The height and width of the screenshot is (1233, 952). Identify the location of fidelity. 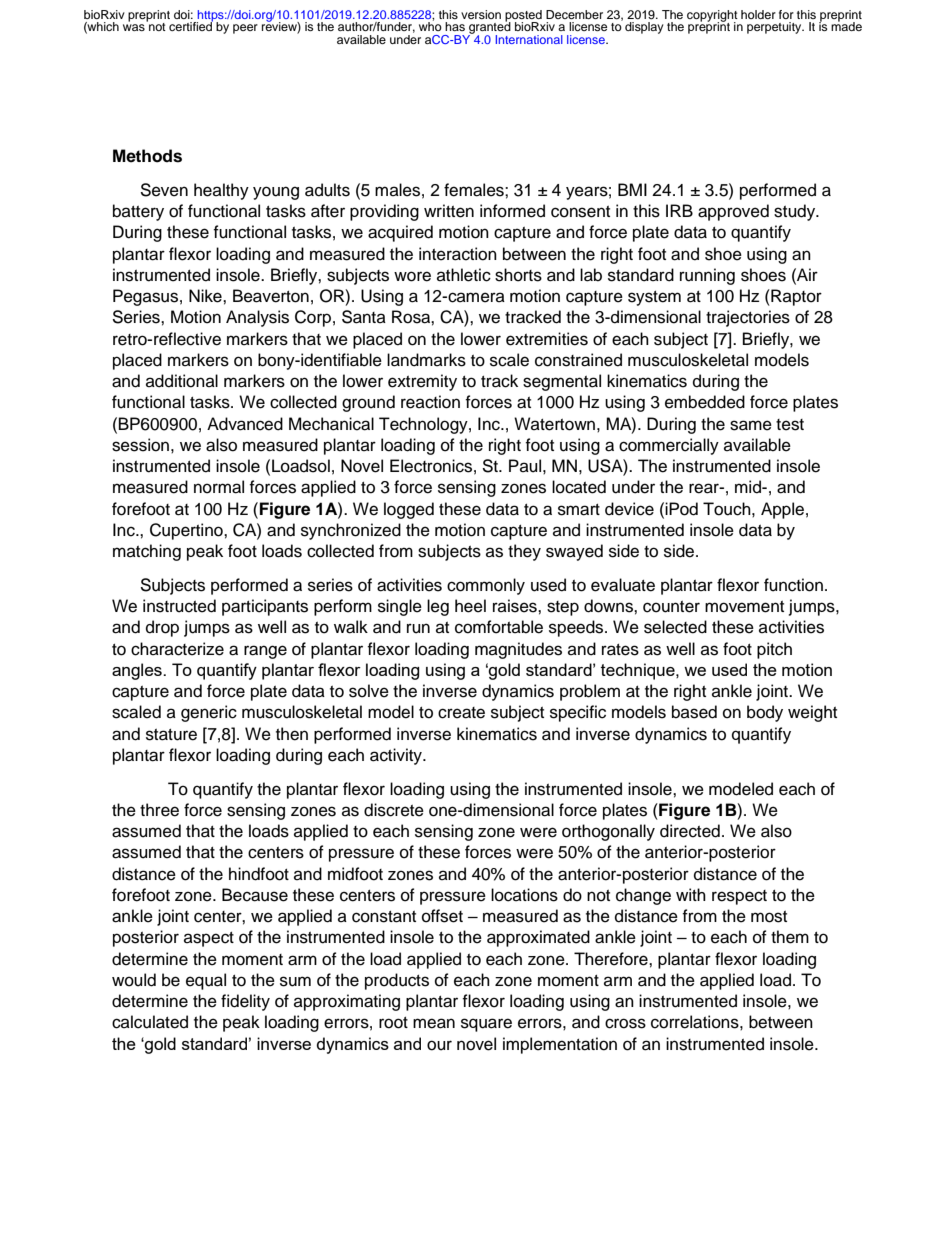
(245, 1002).
